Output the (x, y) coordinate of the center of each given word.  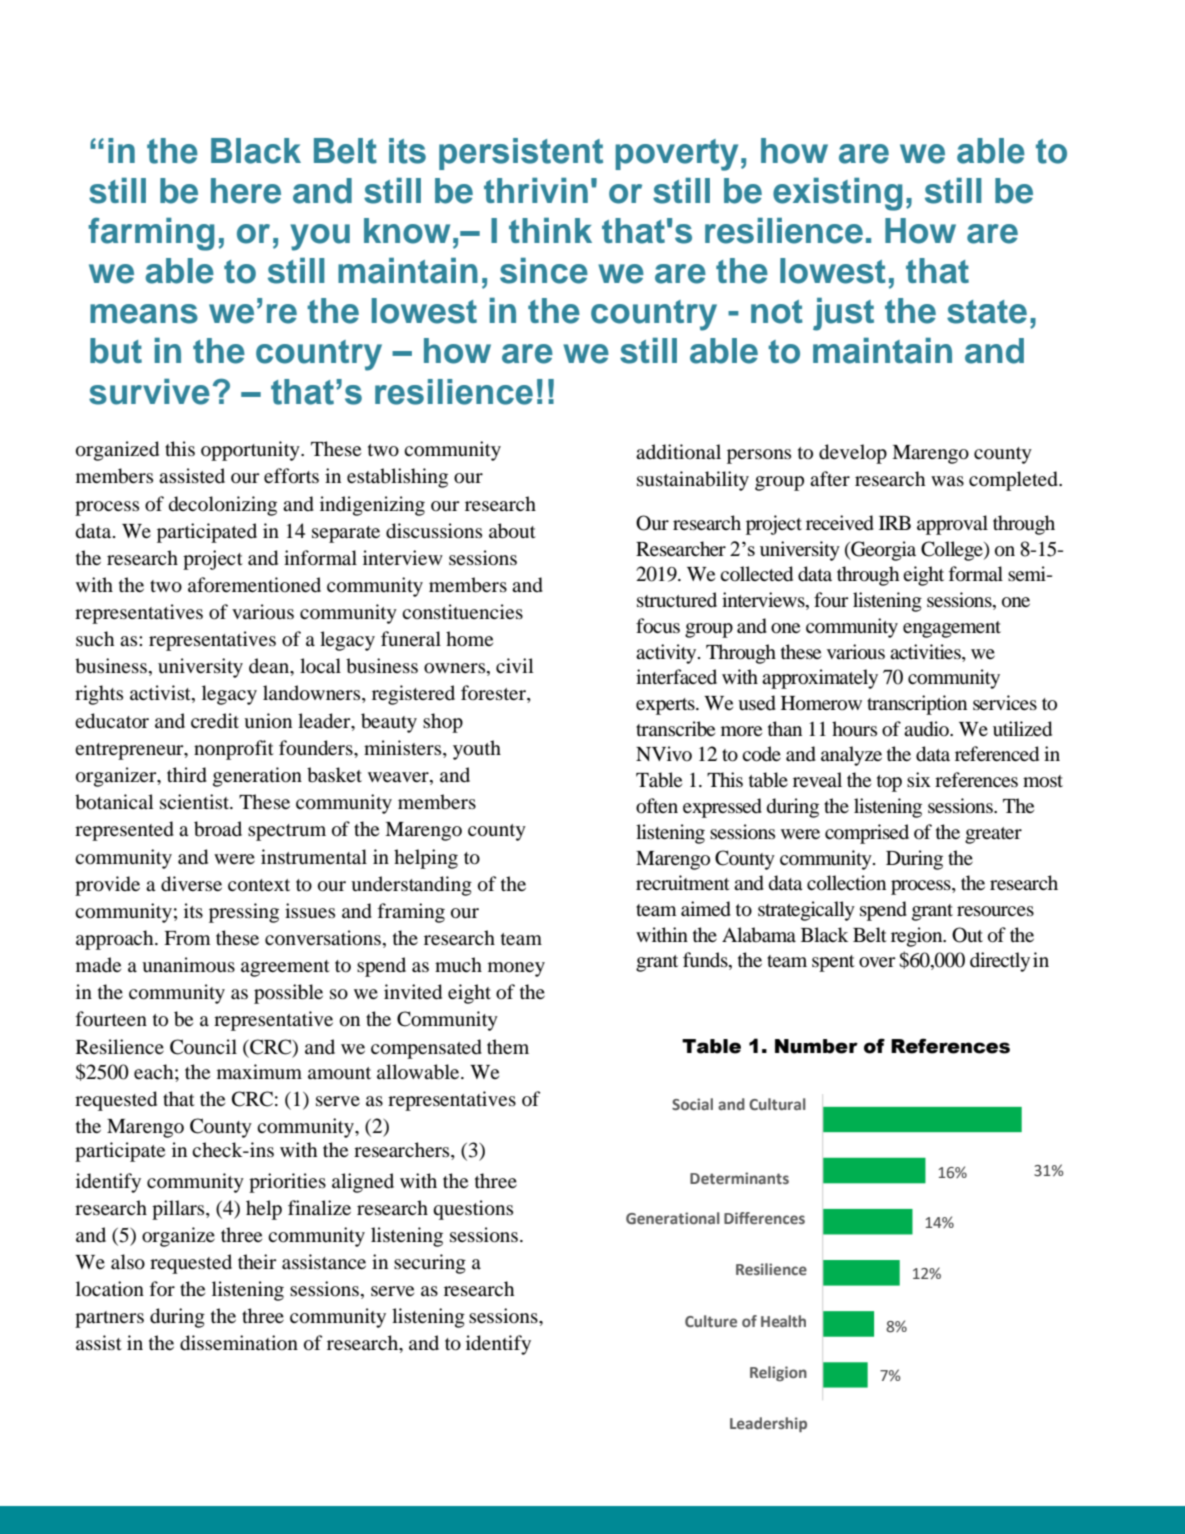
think (550, 230)
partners (109, 1319)
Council (203, 1047)
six (919, 779)
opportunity (251, 451)
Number (816, 1046)
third (187, 775)
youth (477, 750)
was (947, 481)
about (512, 531)
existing (837, 194)
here (246, 191)
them (508, 1046)
